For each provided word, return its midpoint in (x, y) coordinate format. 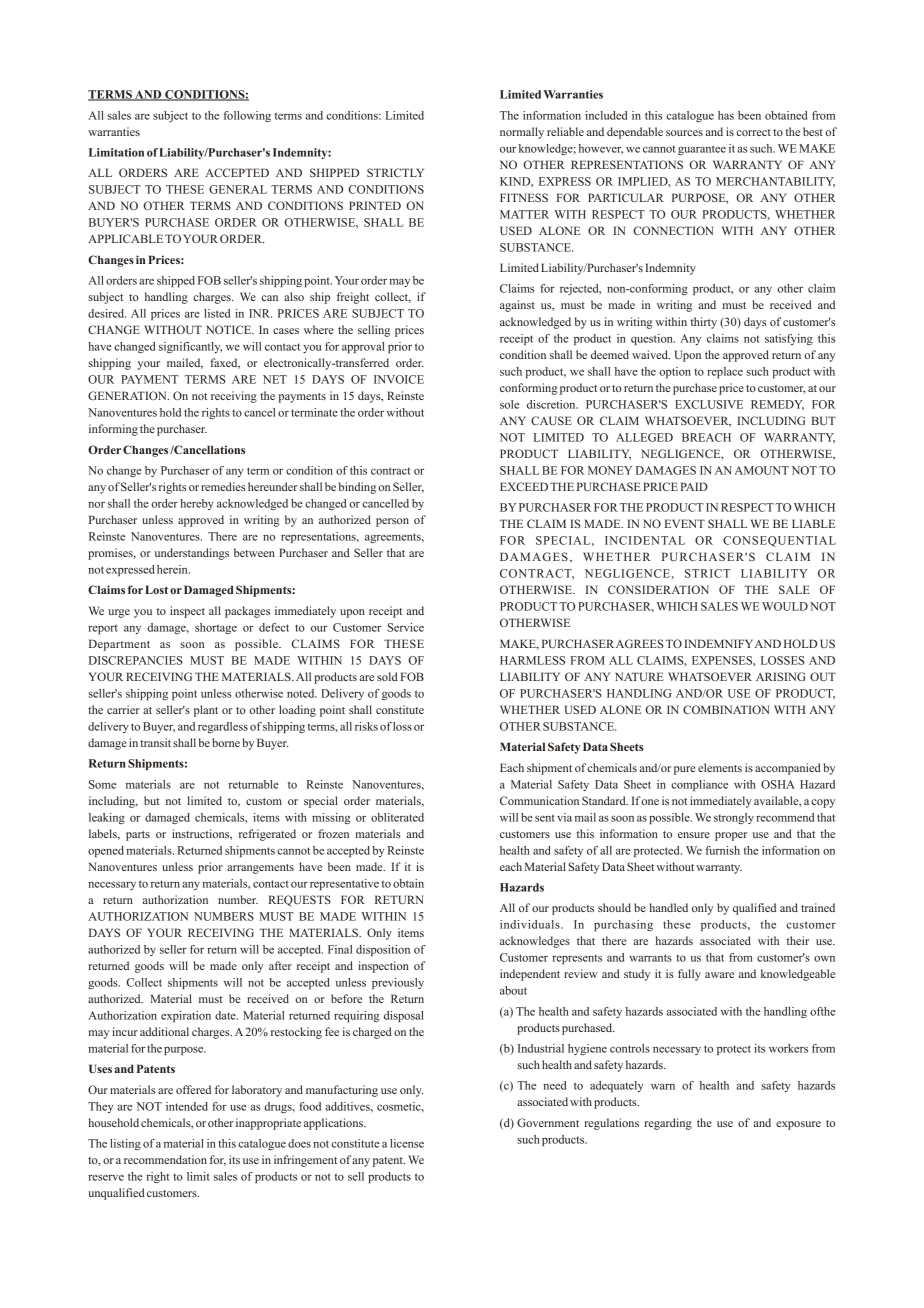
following (247, 116)
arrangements (260, 869)
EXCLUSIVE (709, 404)
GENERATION (128, 395)
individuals (531, 924)
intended (187, 1106)
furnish (723, 850)
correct (753, 132)
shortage (216, 628)
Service (406, 627)
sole (509, 404)
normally (522, 133)
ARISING (781, 676)
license (407, 1143)
